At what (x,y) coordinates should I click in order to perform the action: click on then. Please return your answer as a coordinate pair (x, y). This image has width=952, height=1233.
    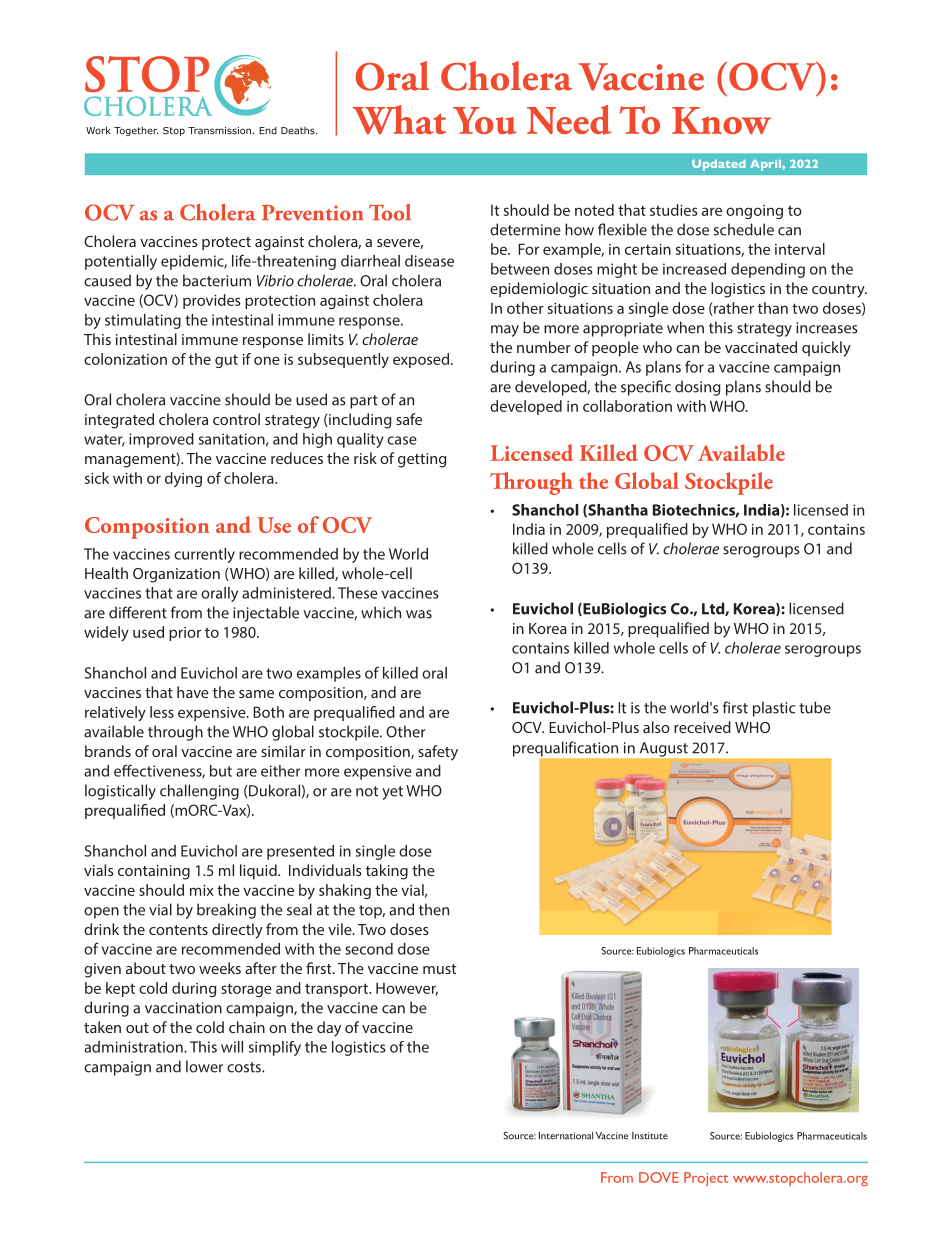
    Looking at the image, I should click on (434, 909).
